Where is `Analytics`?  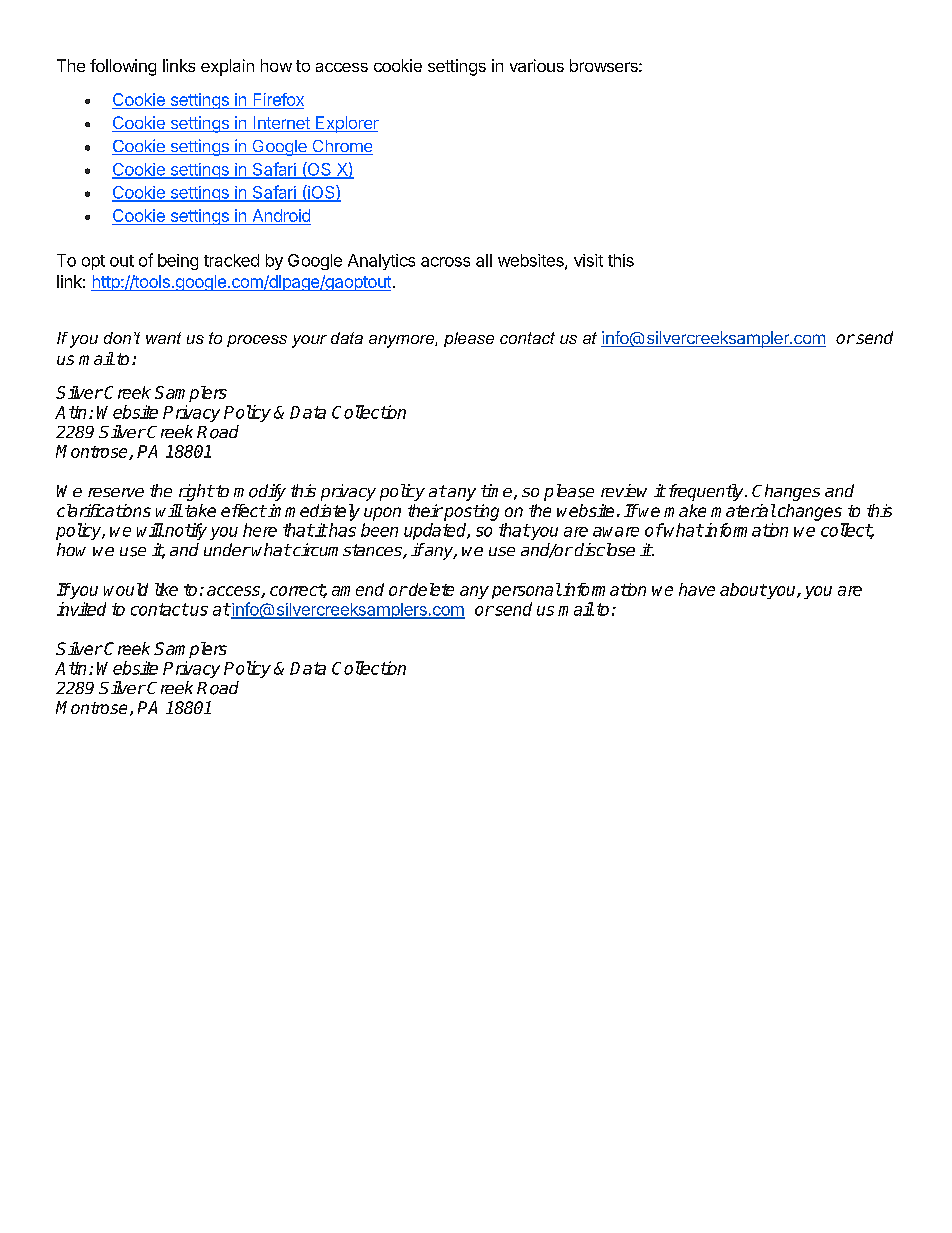 Analytics is located at coordinates (381, 262).
